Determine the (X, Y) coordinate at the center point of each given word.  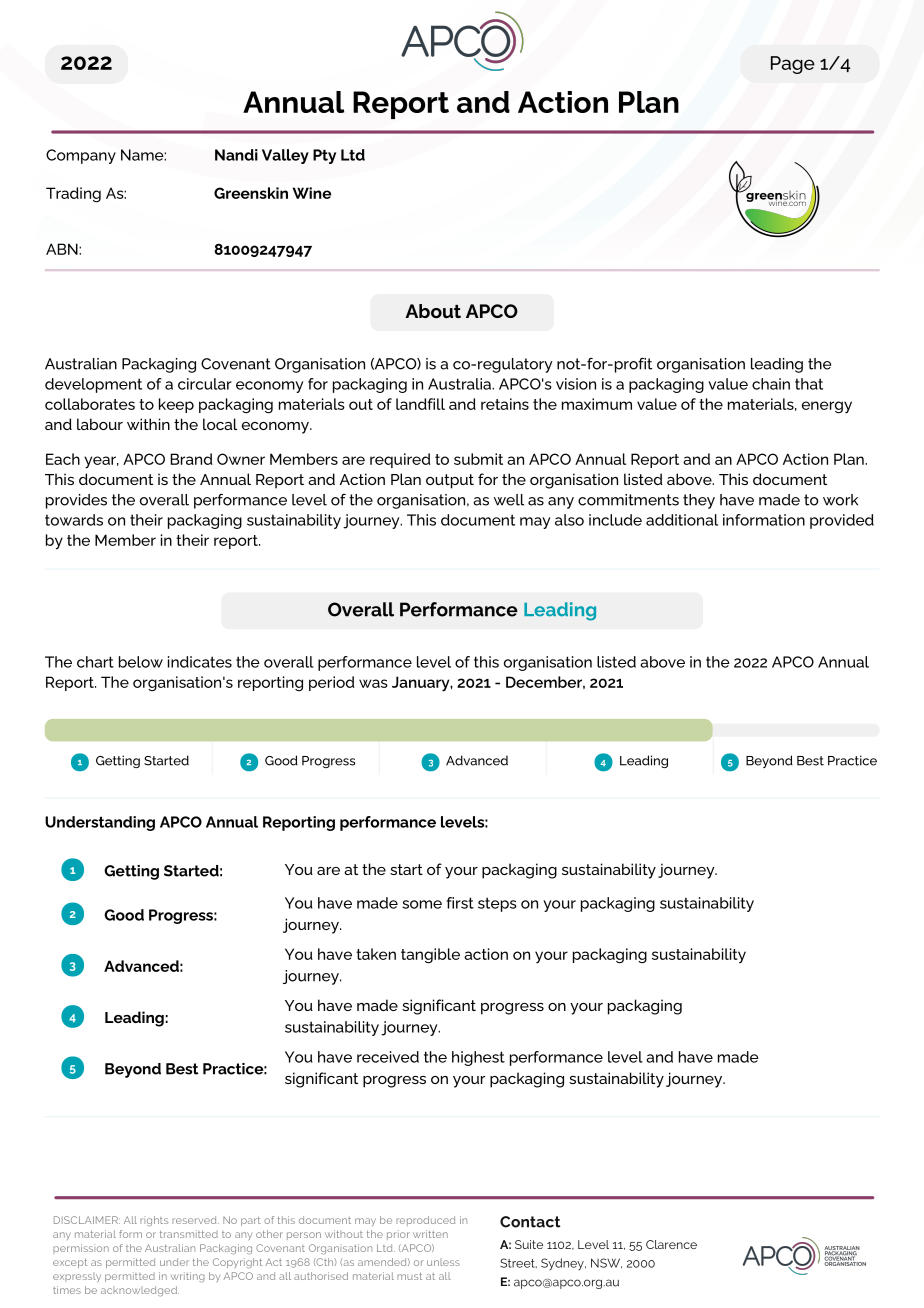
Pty (324, 156)
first (460, 903)
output (450, 481)
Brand (191, 459)
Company (81, 156)
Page (793, 65)
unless (443, 1262)
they (699, 501)
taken (376, 954)
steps (497, 904)
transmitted (189, 1234)
